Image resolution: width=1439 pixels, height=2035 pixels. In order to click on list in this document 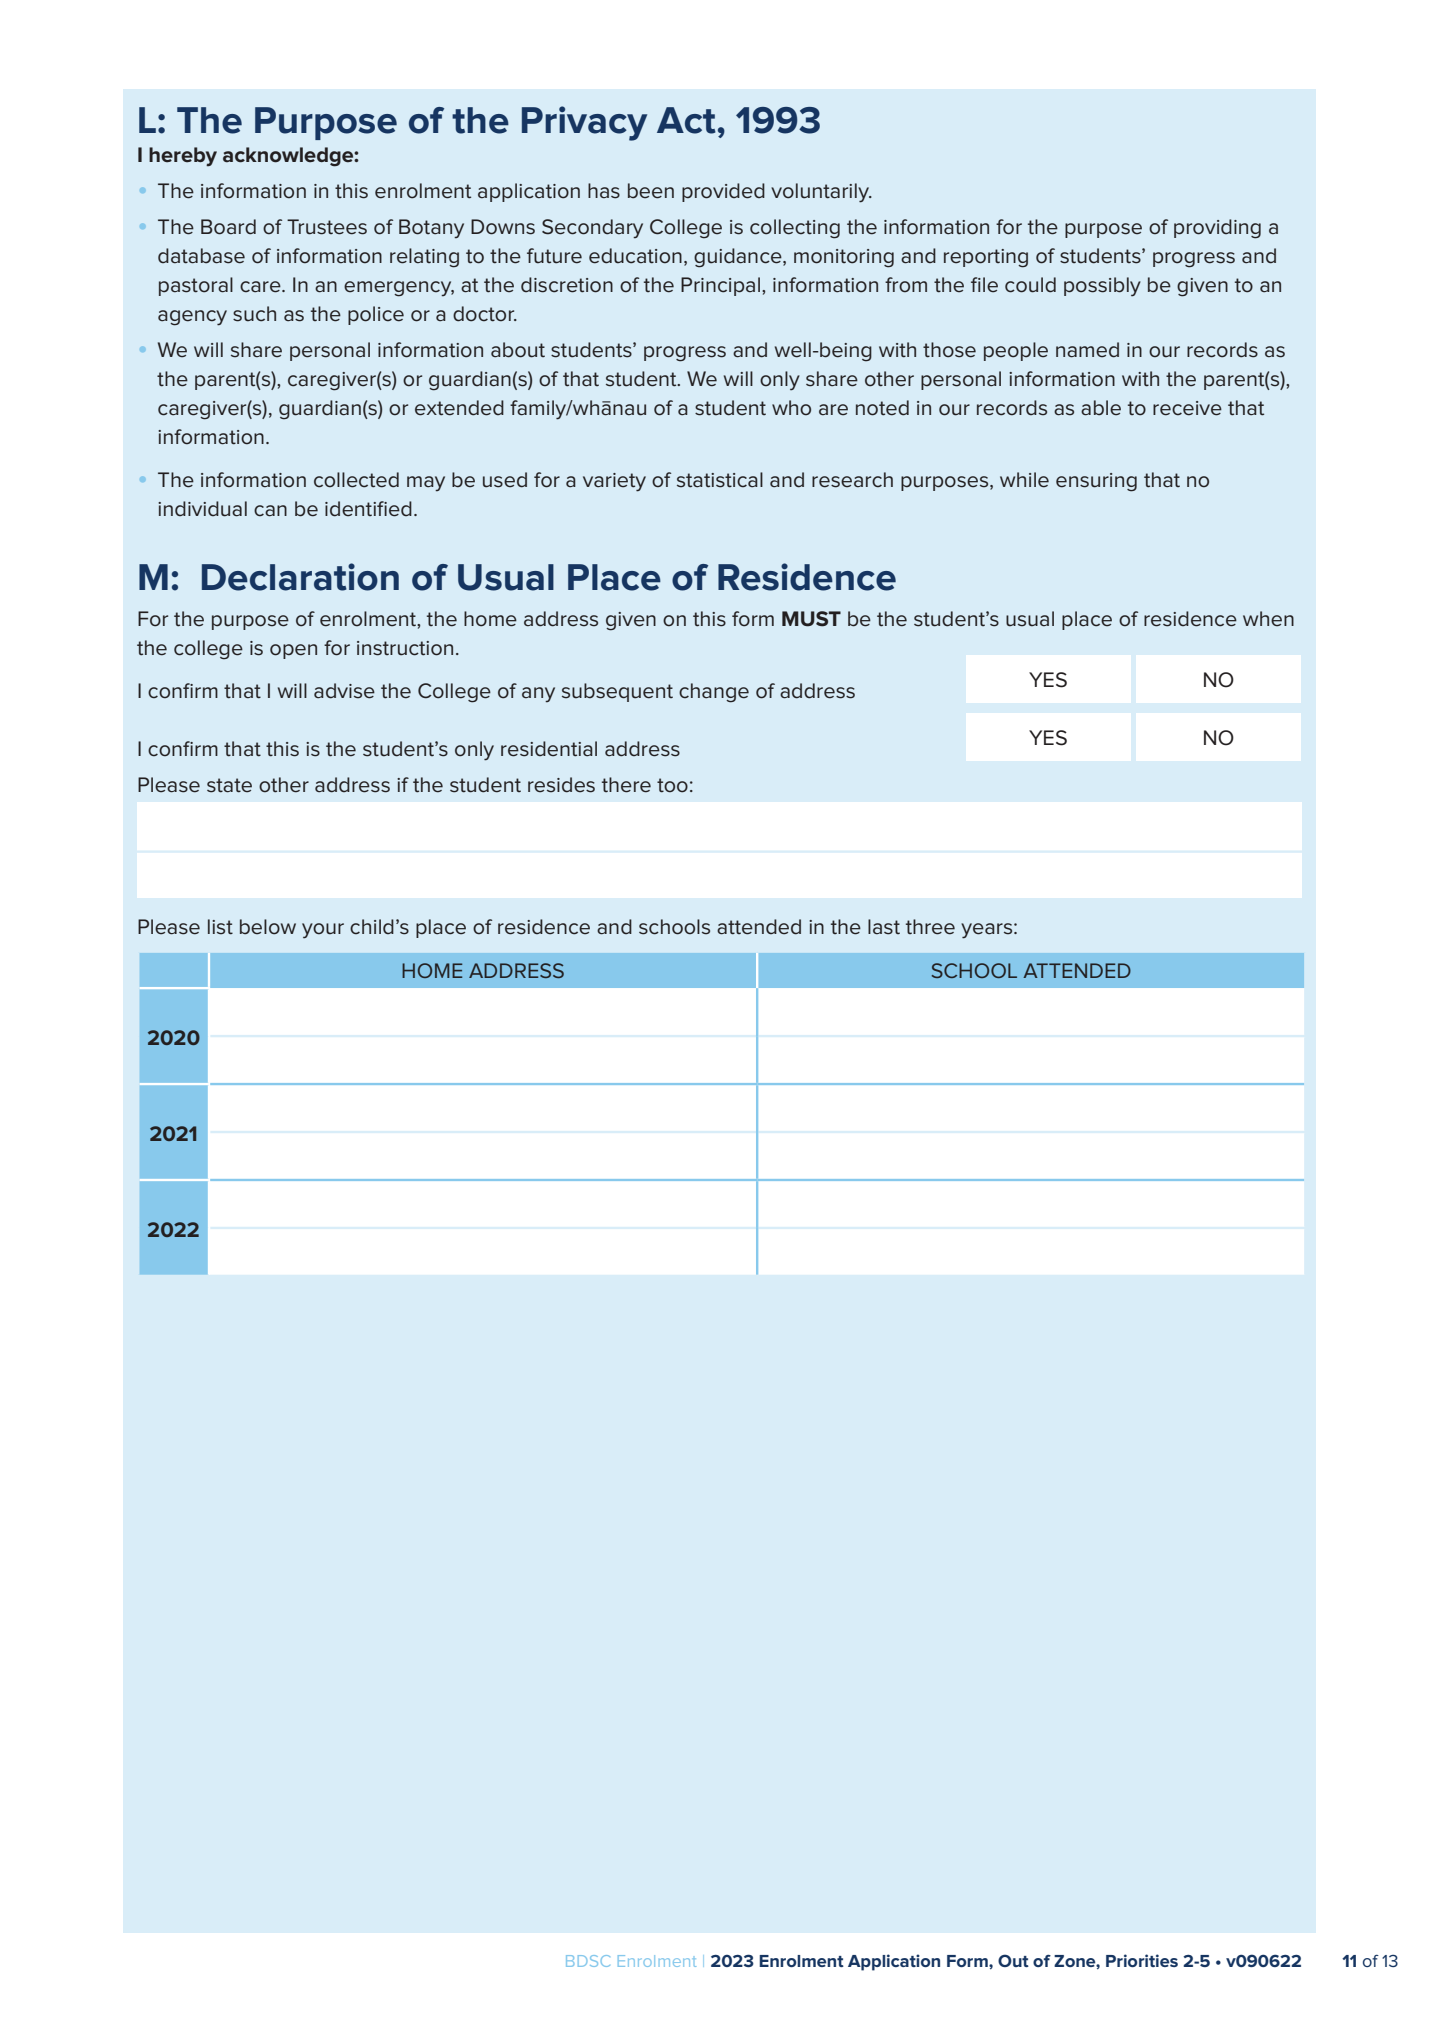, I will do `click(220, 927)`.
